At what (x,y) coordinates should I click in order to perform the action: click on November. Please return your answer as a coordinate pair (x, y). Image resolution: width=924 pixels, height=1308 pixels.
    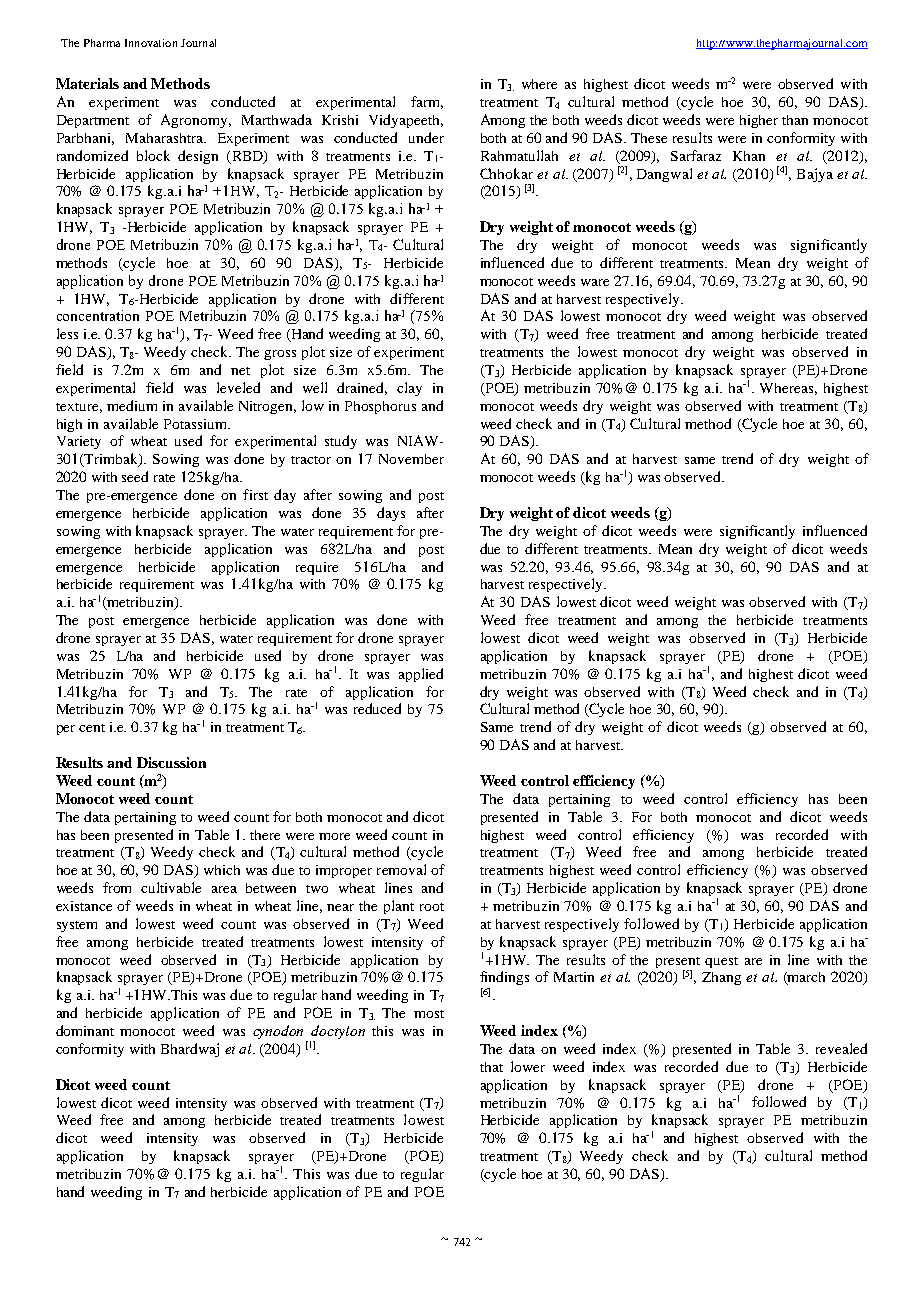
    Looking at the image, I should click on (411, 459).
